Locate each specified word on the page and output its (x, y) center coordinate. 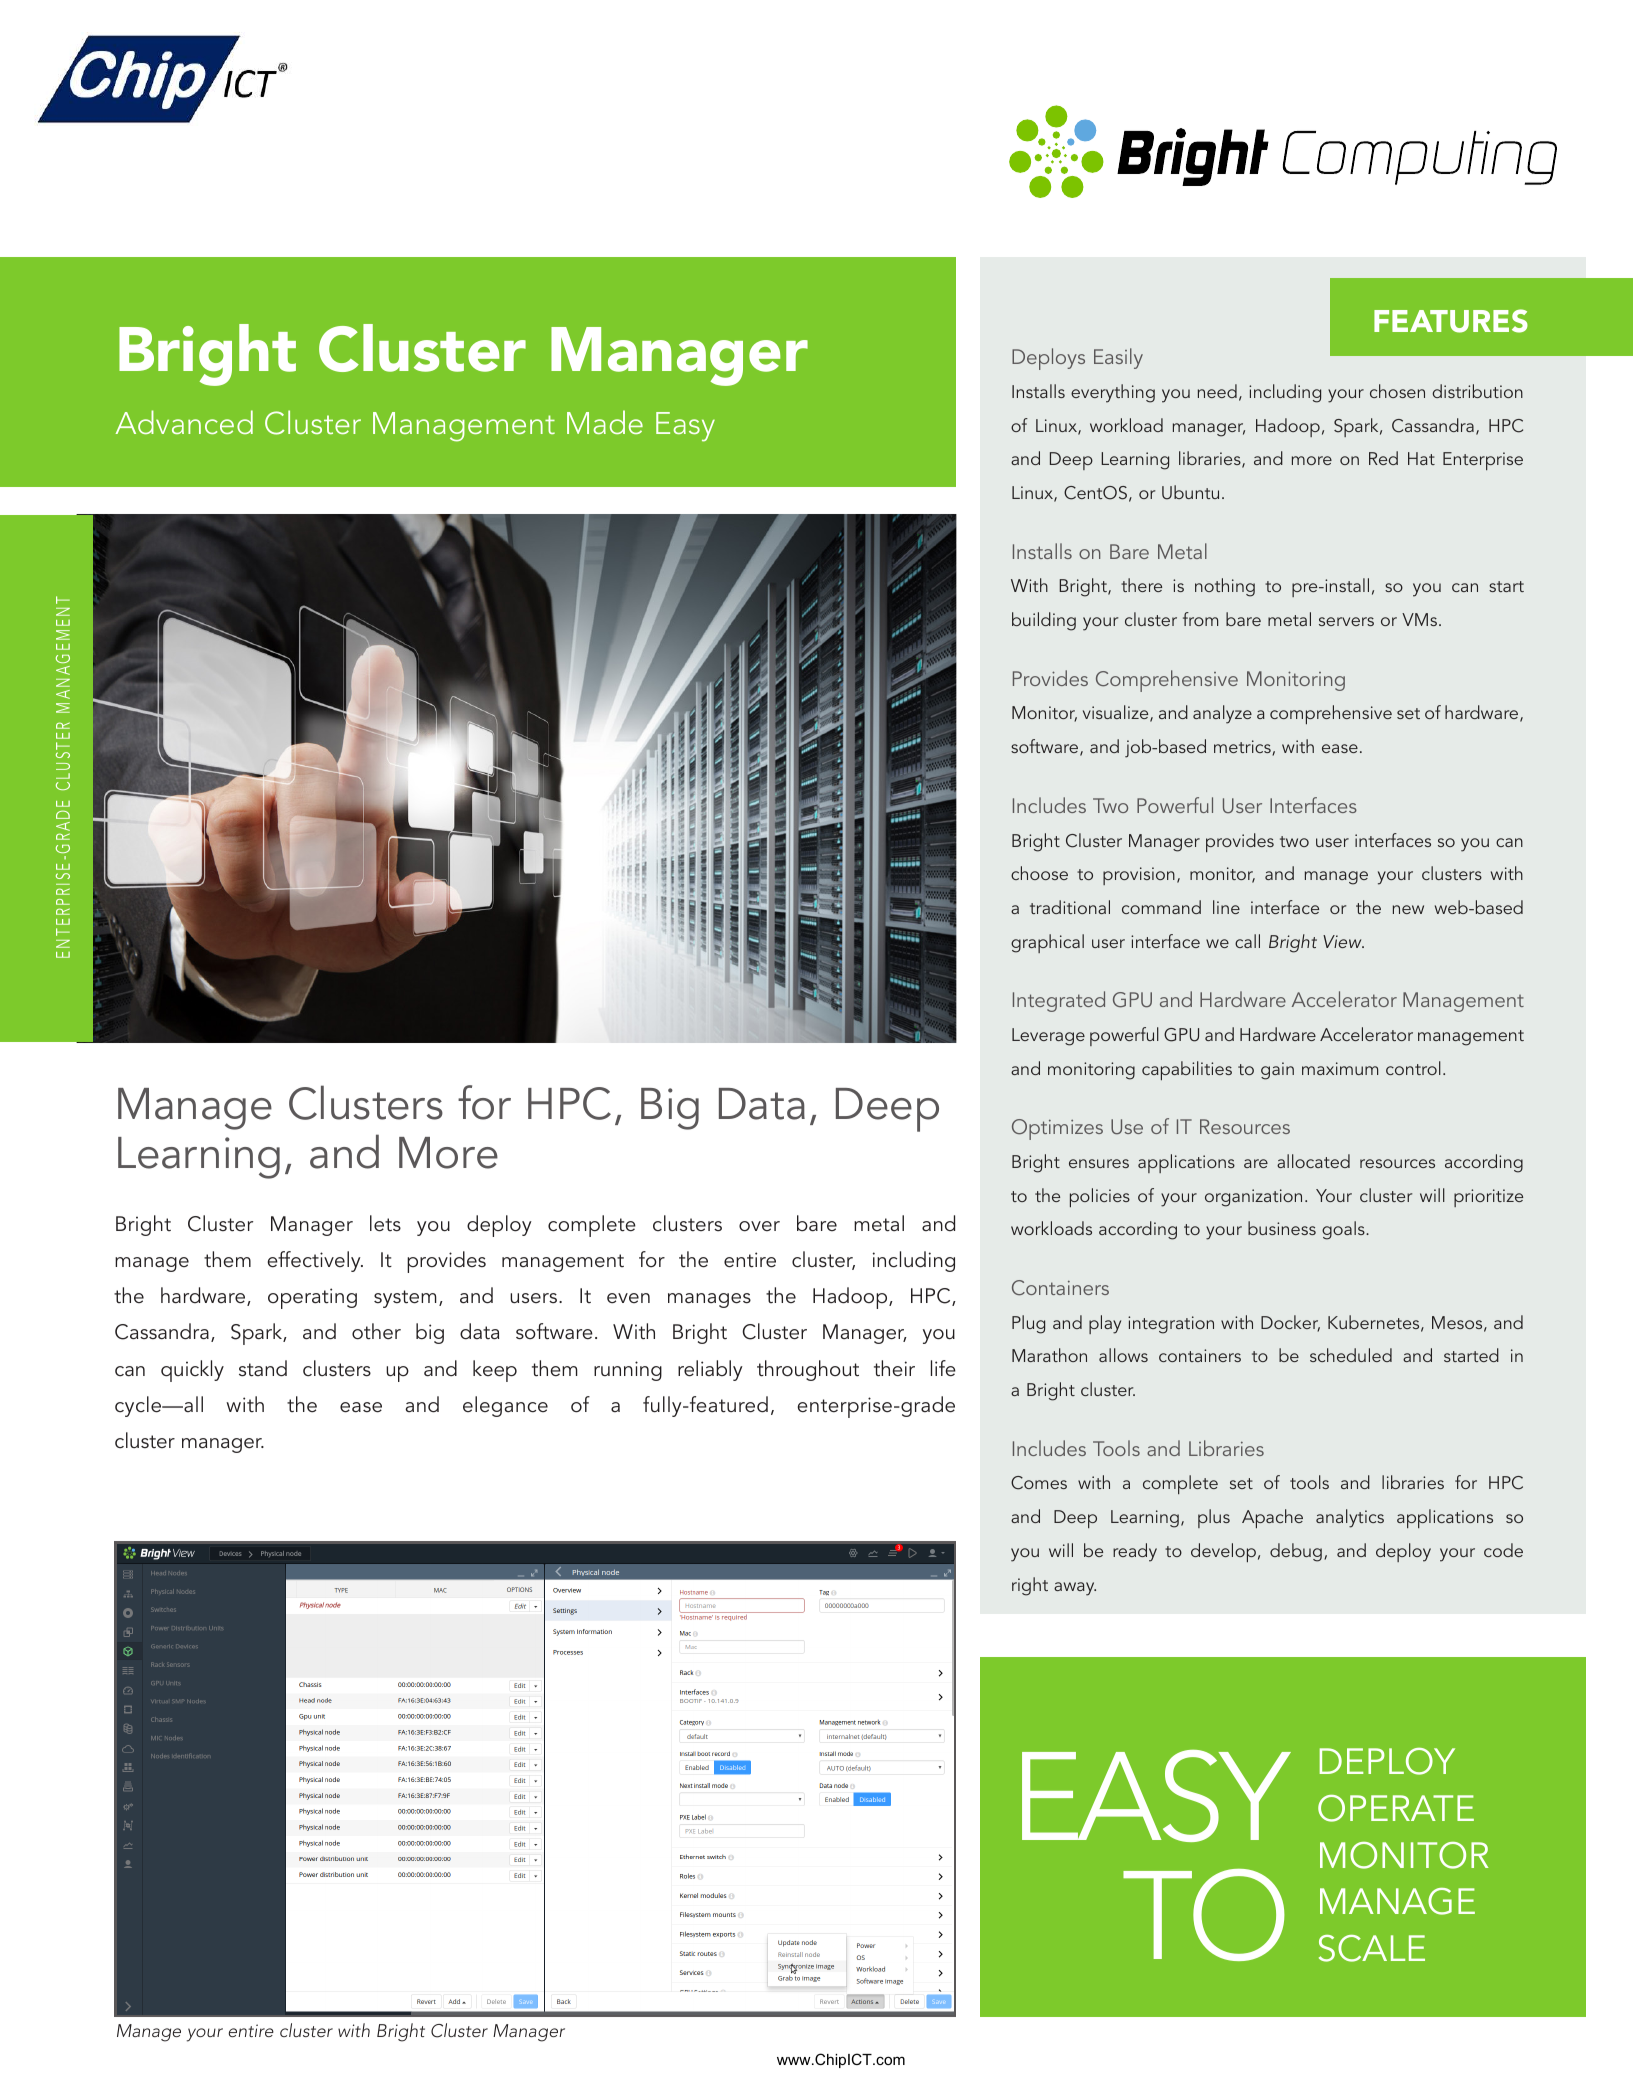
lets (385, 1223)
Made (605, 422)
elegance (505, 1406)
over (759, 1226)
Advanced (184, 422)
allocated (1313, 1161)
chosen (1397, 391)
